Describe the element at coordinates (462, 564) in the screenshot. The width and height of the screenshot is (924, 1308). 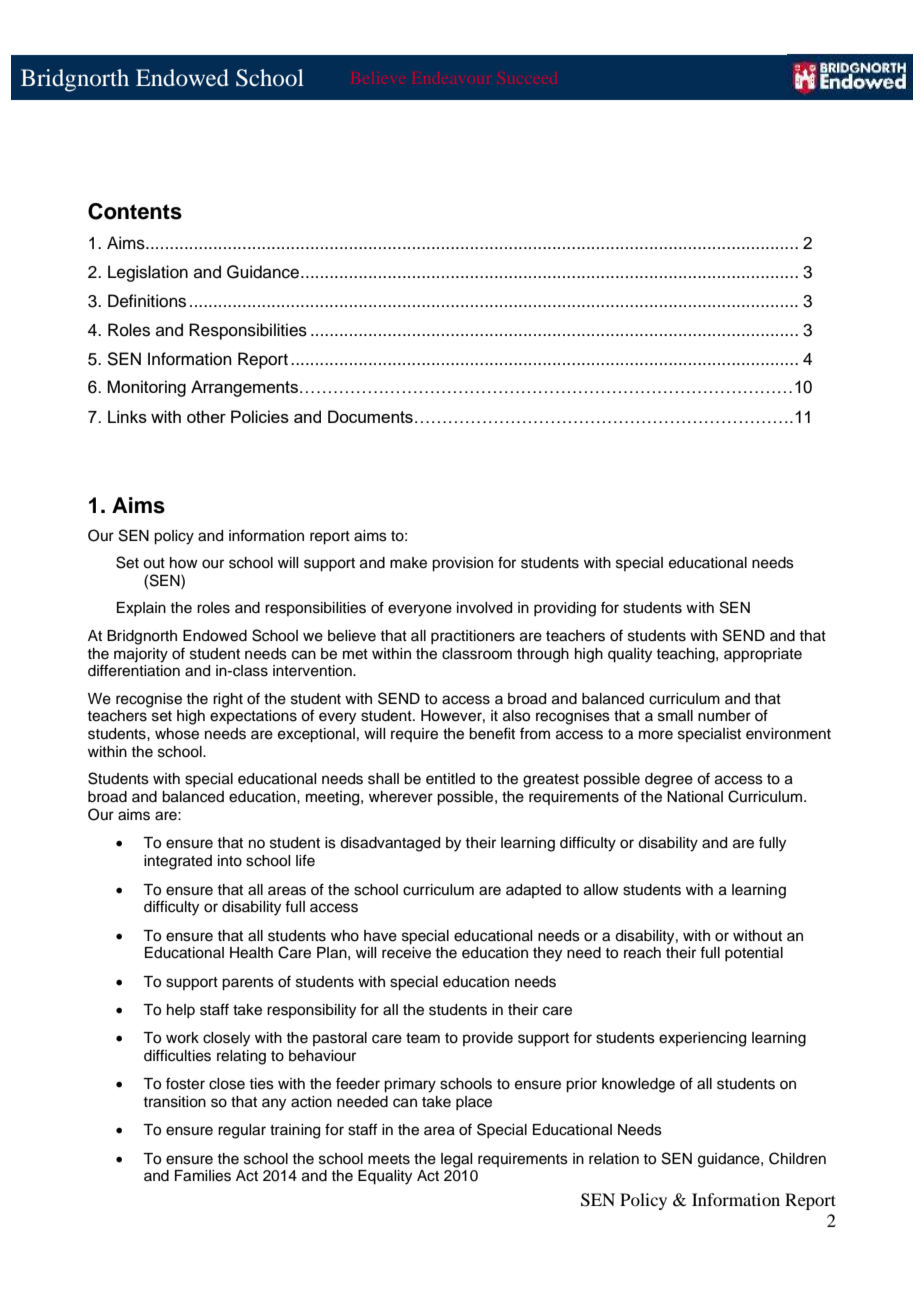
I see `provision` at that location.
